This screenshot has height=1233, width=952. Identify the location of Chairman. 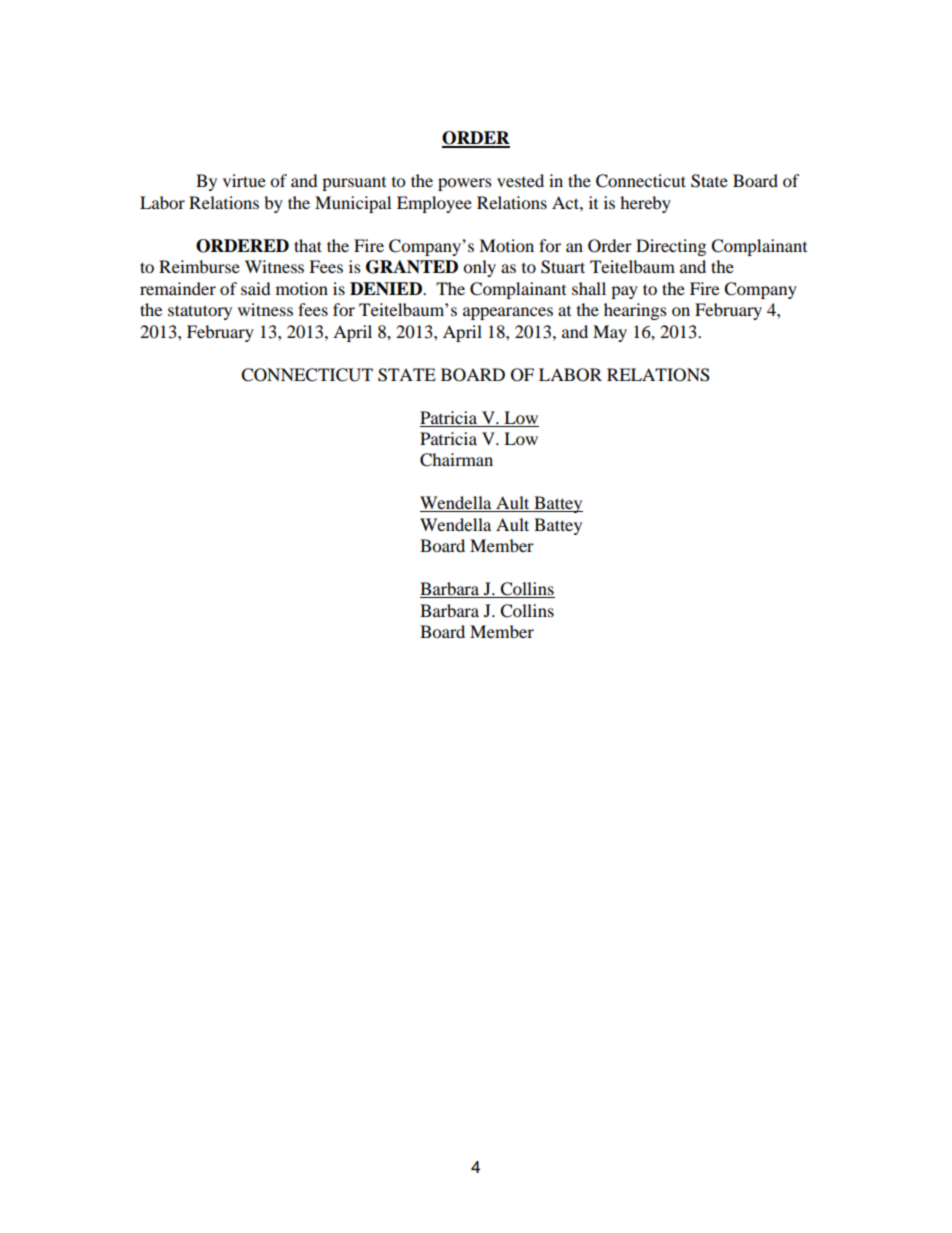
(456, 460).
